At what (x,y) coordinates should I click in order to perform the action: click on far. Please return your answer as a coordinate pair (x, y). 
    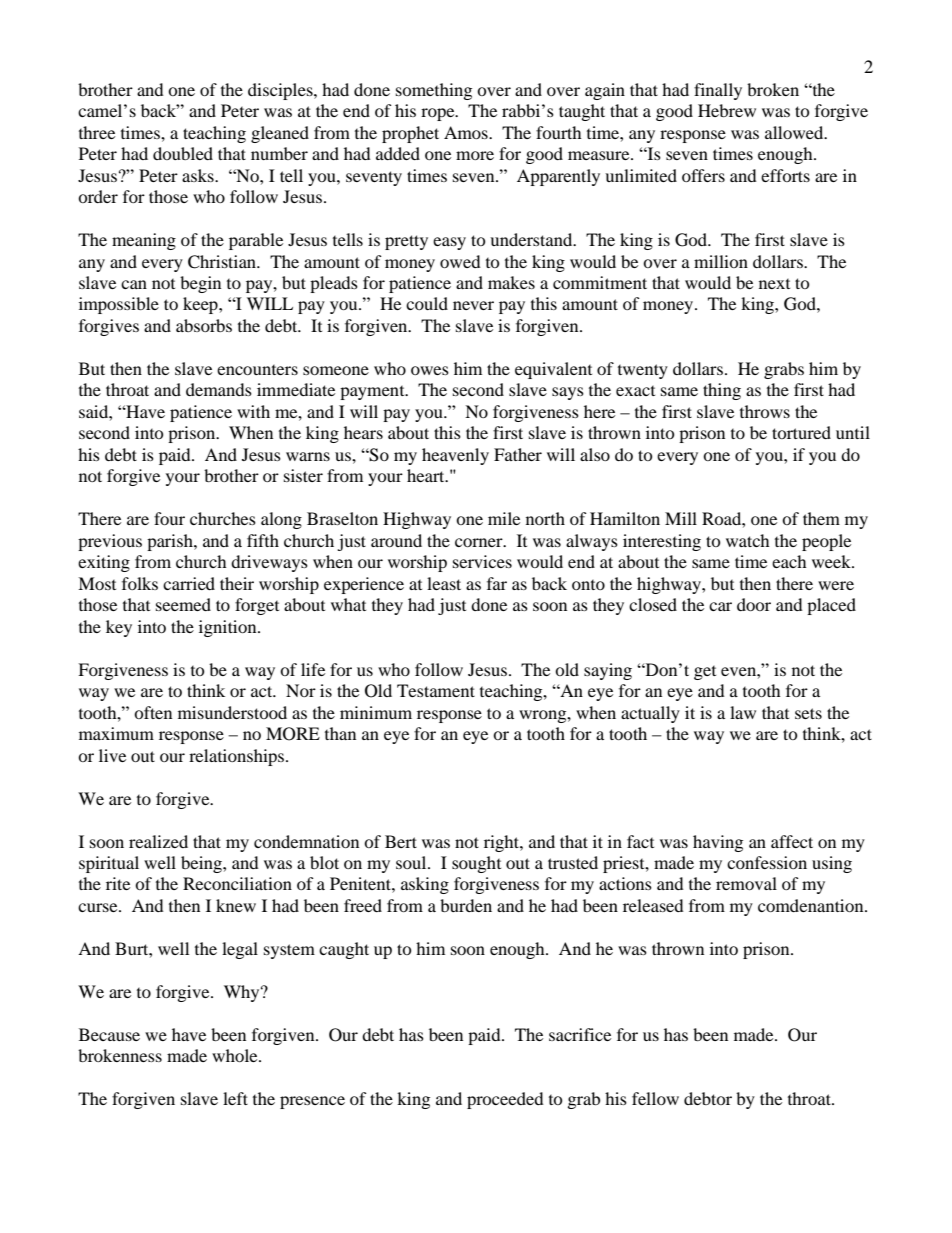
    Looking at the image, I should click on (497, 583).
